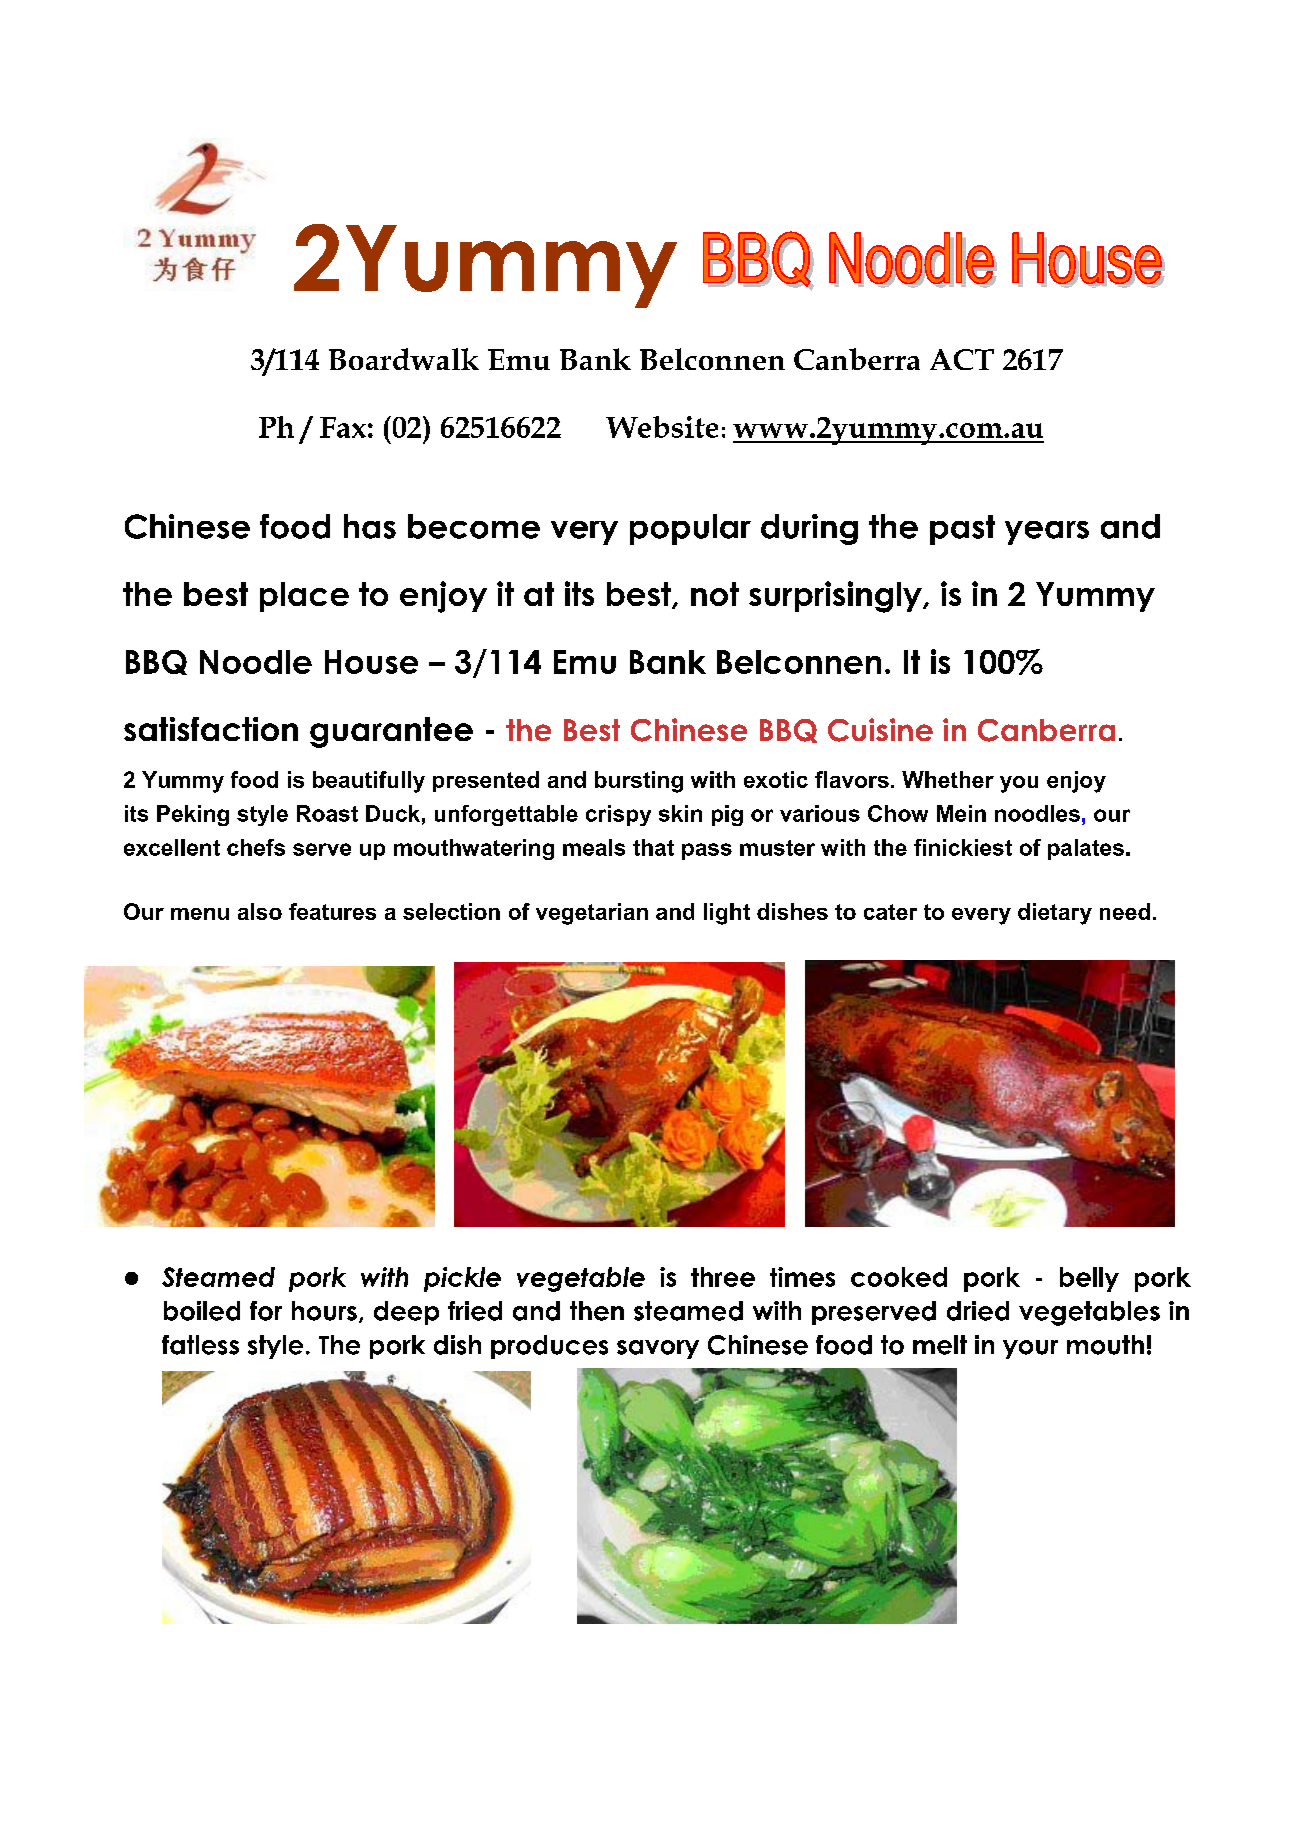 This screenshot has height=1826, width=1290. What do you see at coordinates (662, 427) in the screenshot?
I see `Website` at bounding box center [662, 427].
